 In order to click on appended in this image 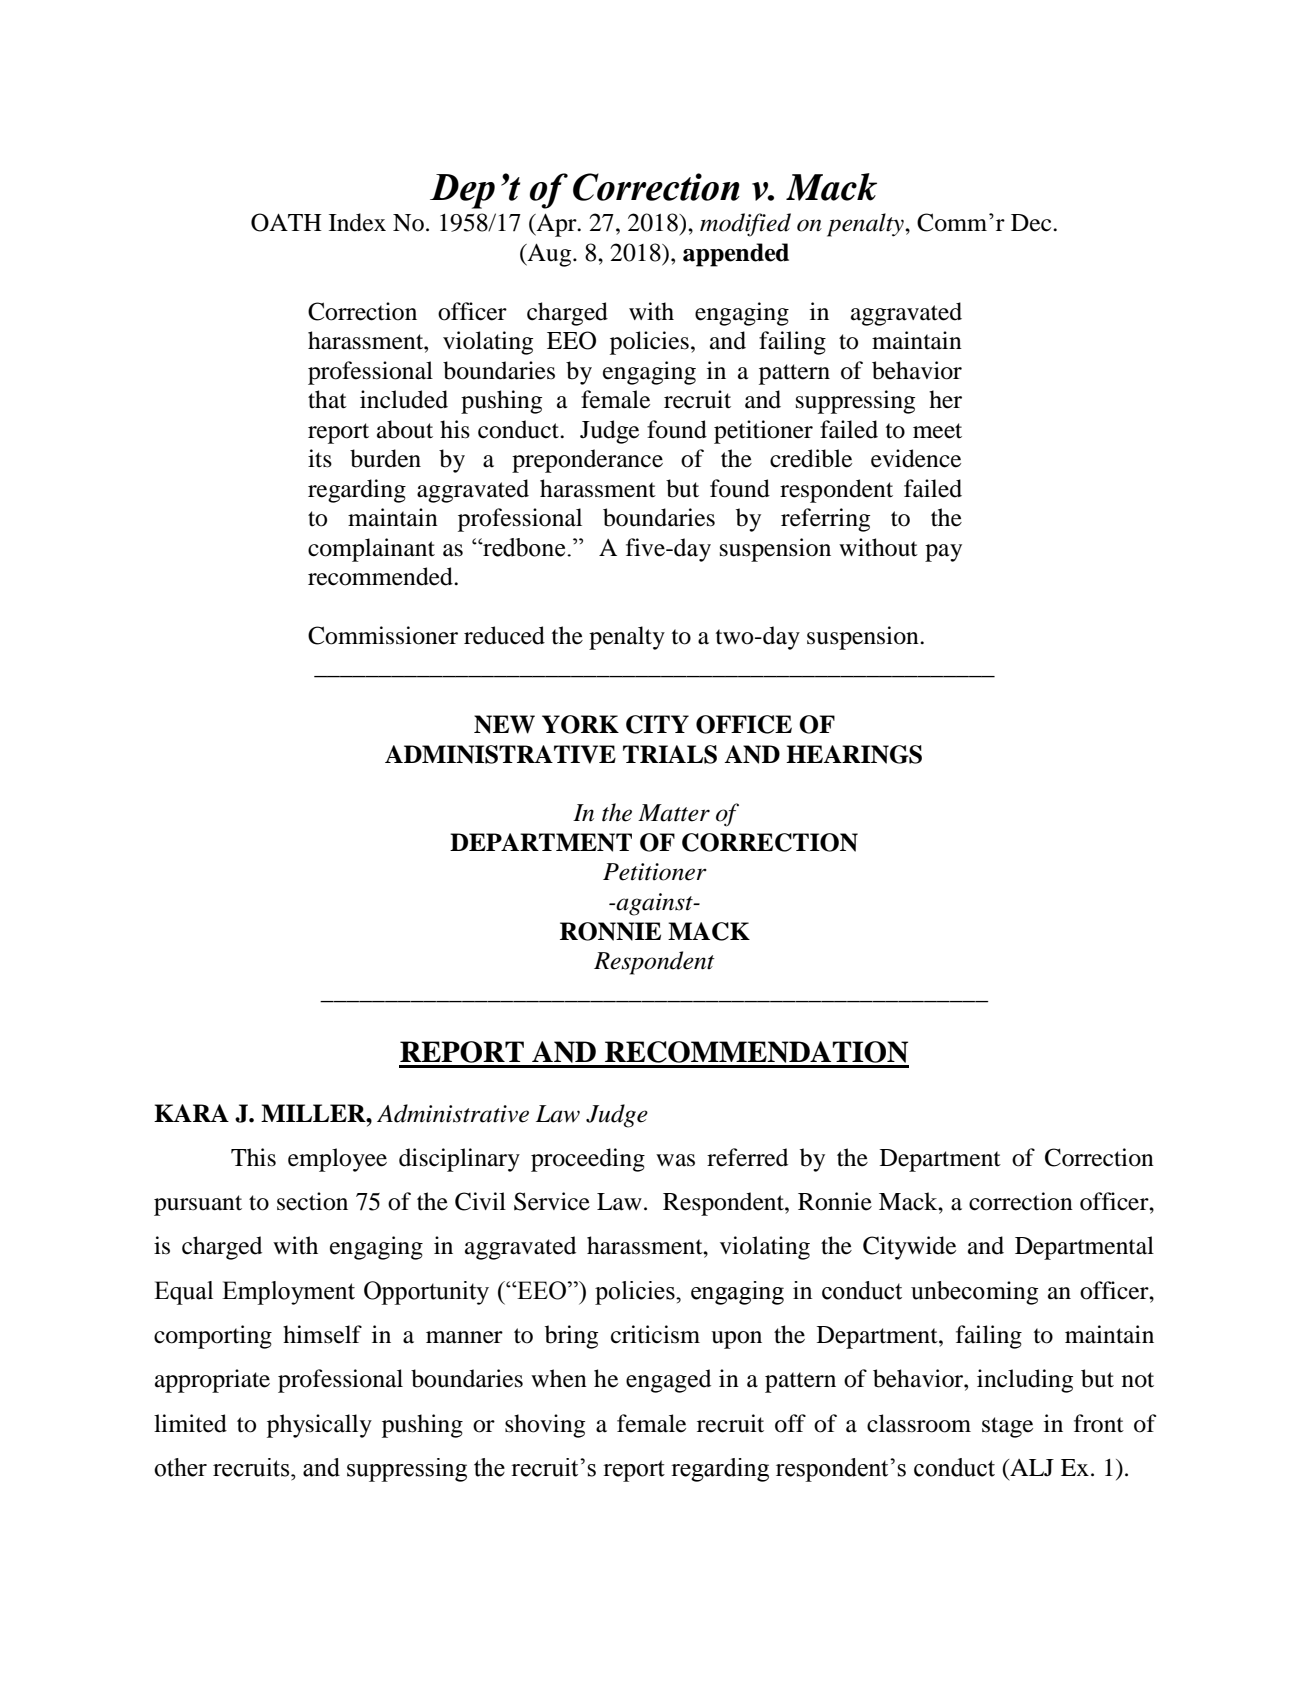, I will do `click(736, 255)`.
